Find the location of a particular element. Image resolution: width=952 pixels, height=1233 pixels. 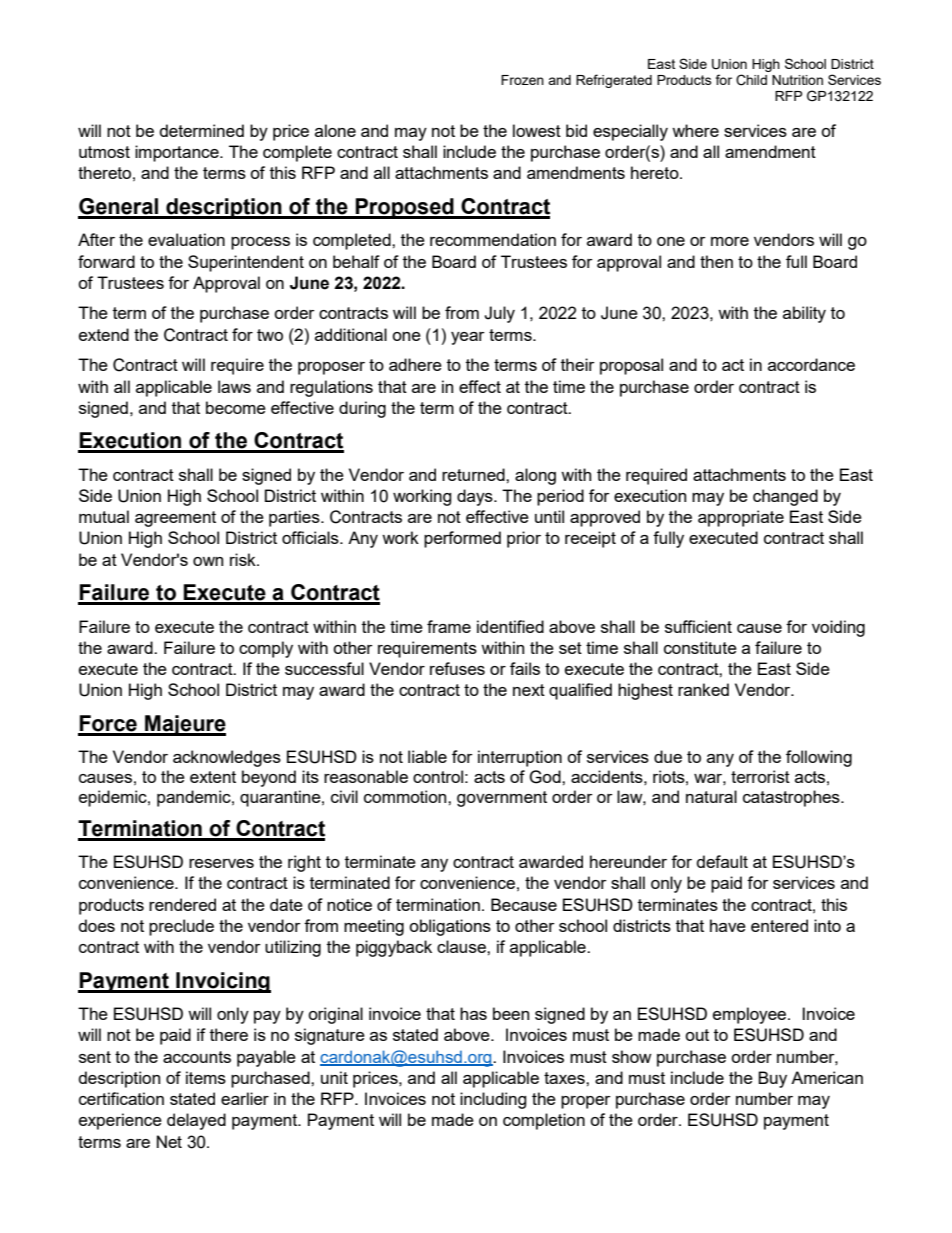

sufficient is located at coordinates (698, 626).
